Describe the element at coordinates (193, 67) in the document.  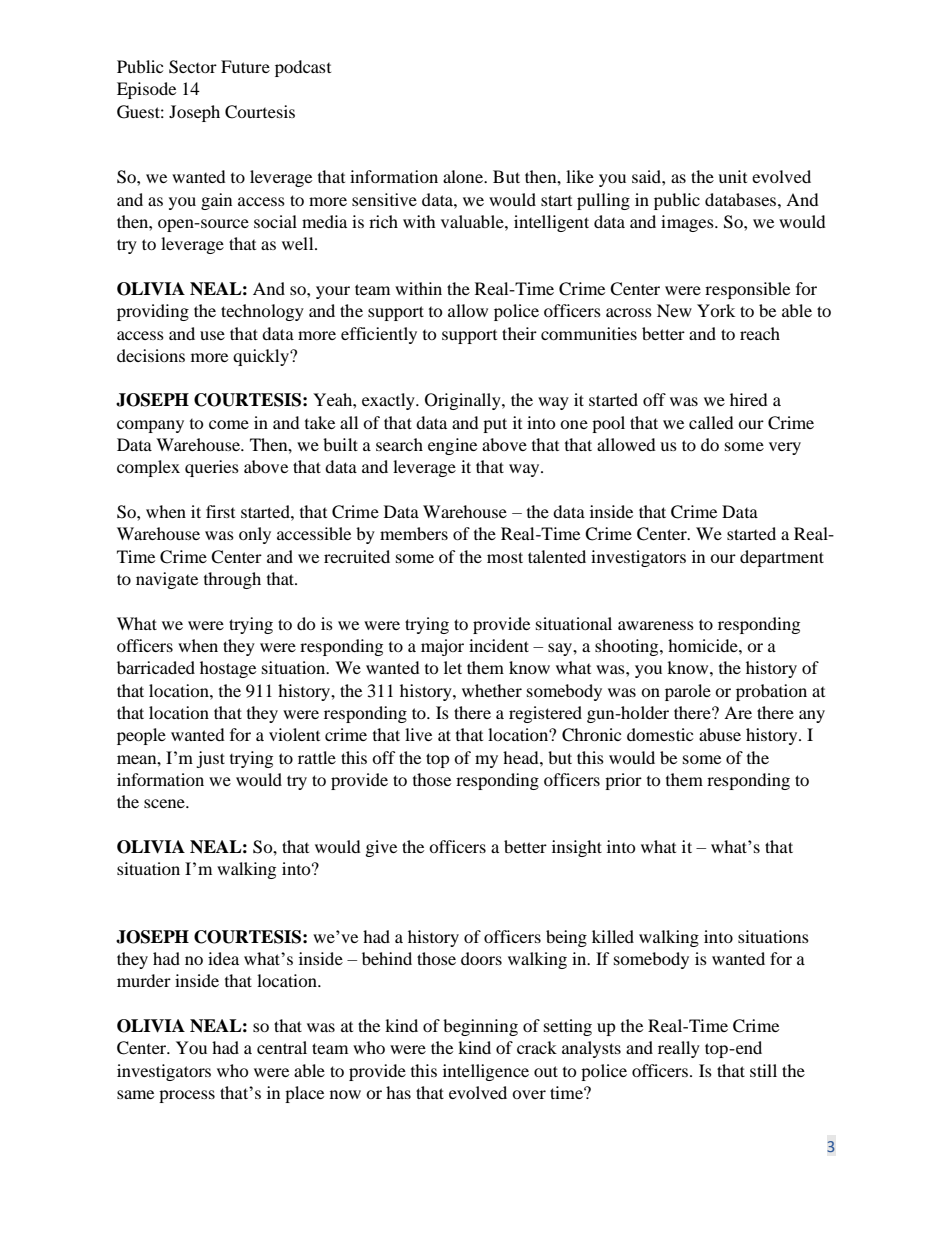
I see `Sector` at that location.
